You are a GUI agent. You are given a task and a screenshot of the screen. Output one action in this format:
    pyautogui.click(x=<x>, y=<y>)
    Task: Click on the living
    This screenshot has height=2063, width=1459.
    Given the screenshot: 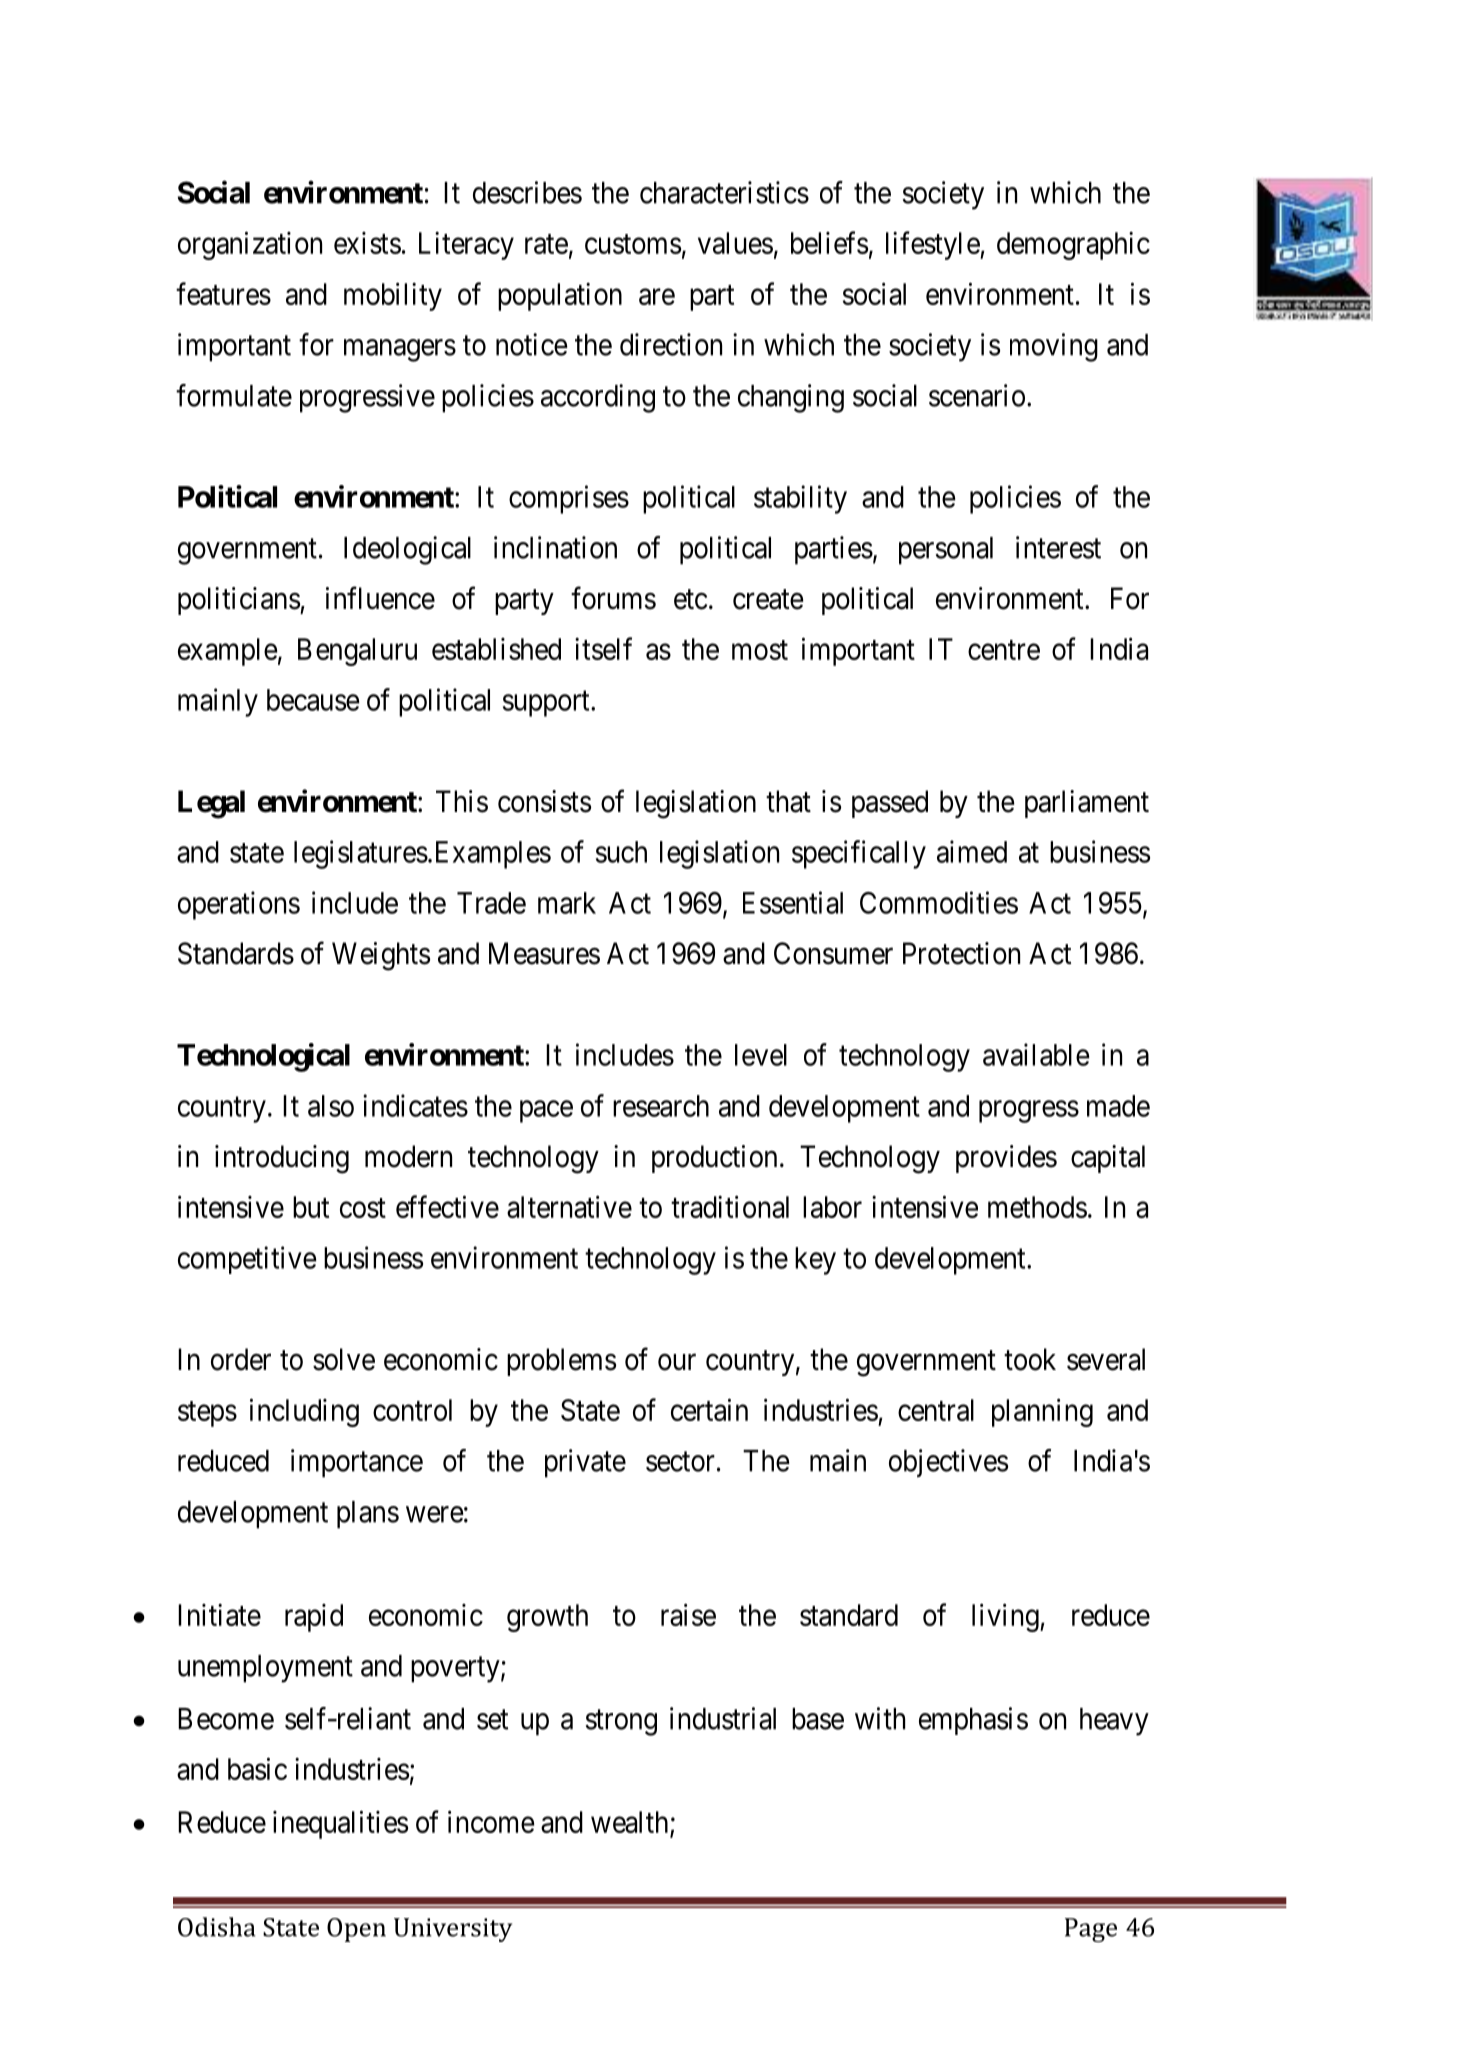 What is the action you would take?
    pyautogui.click(x=1006, y=1617)
